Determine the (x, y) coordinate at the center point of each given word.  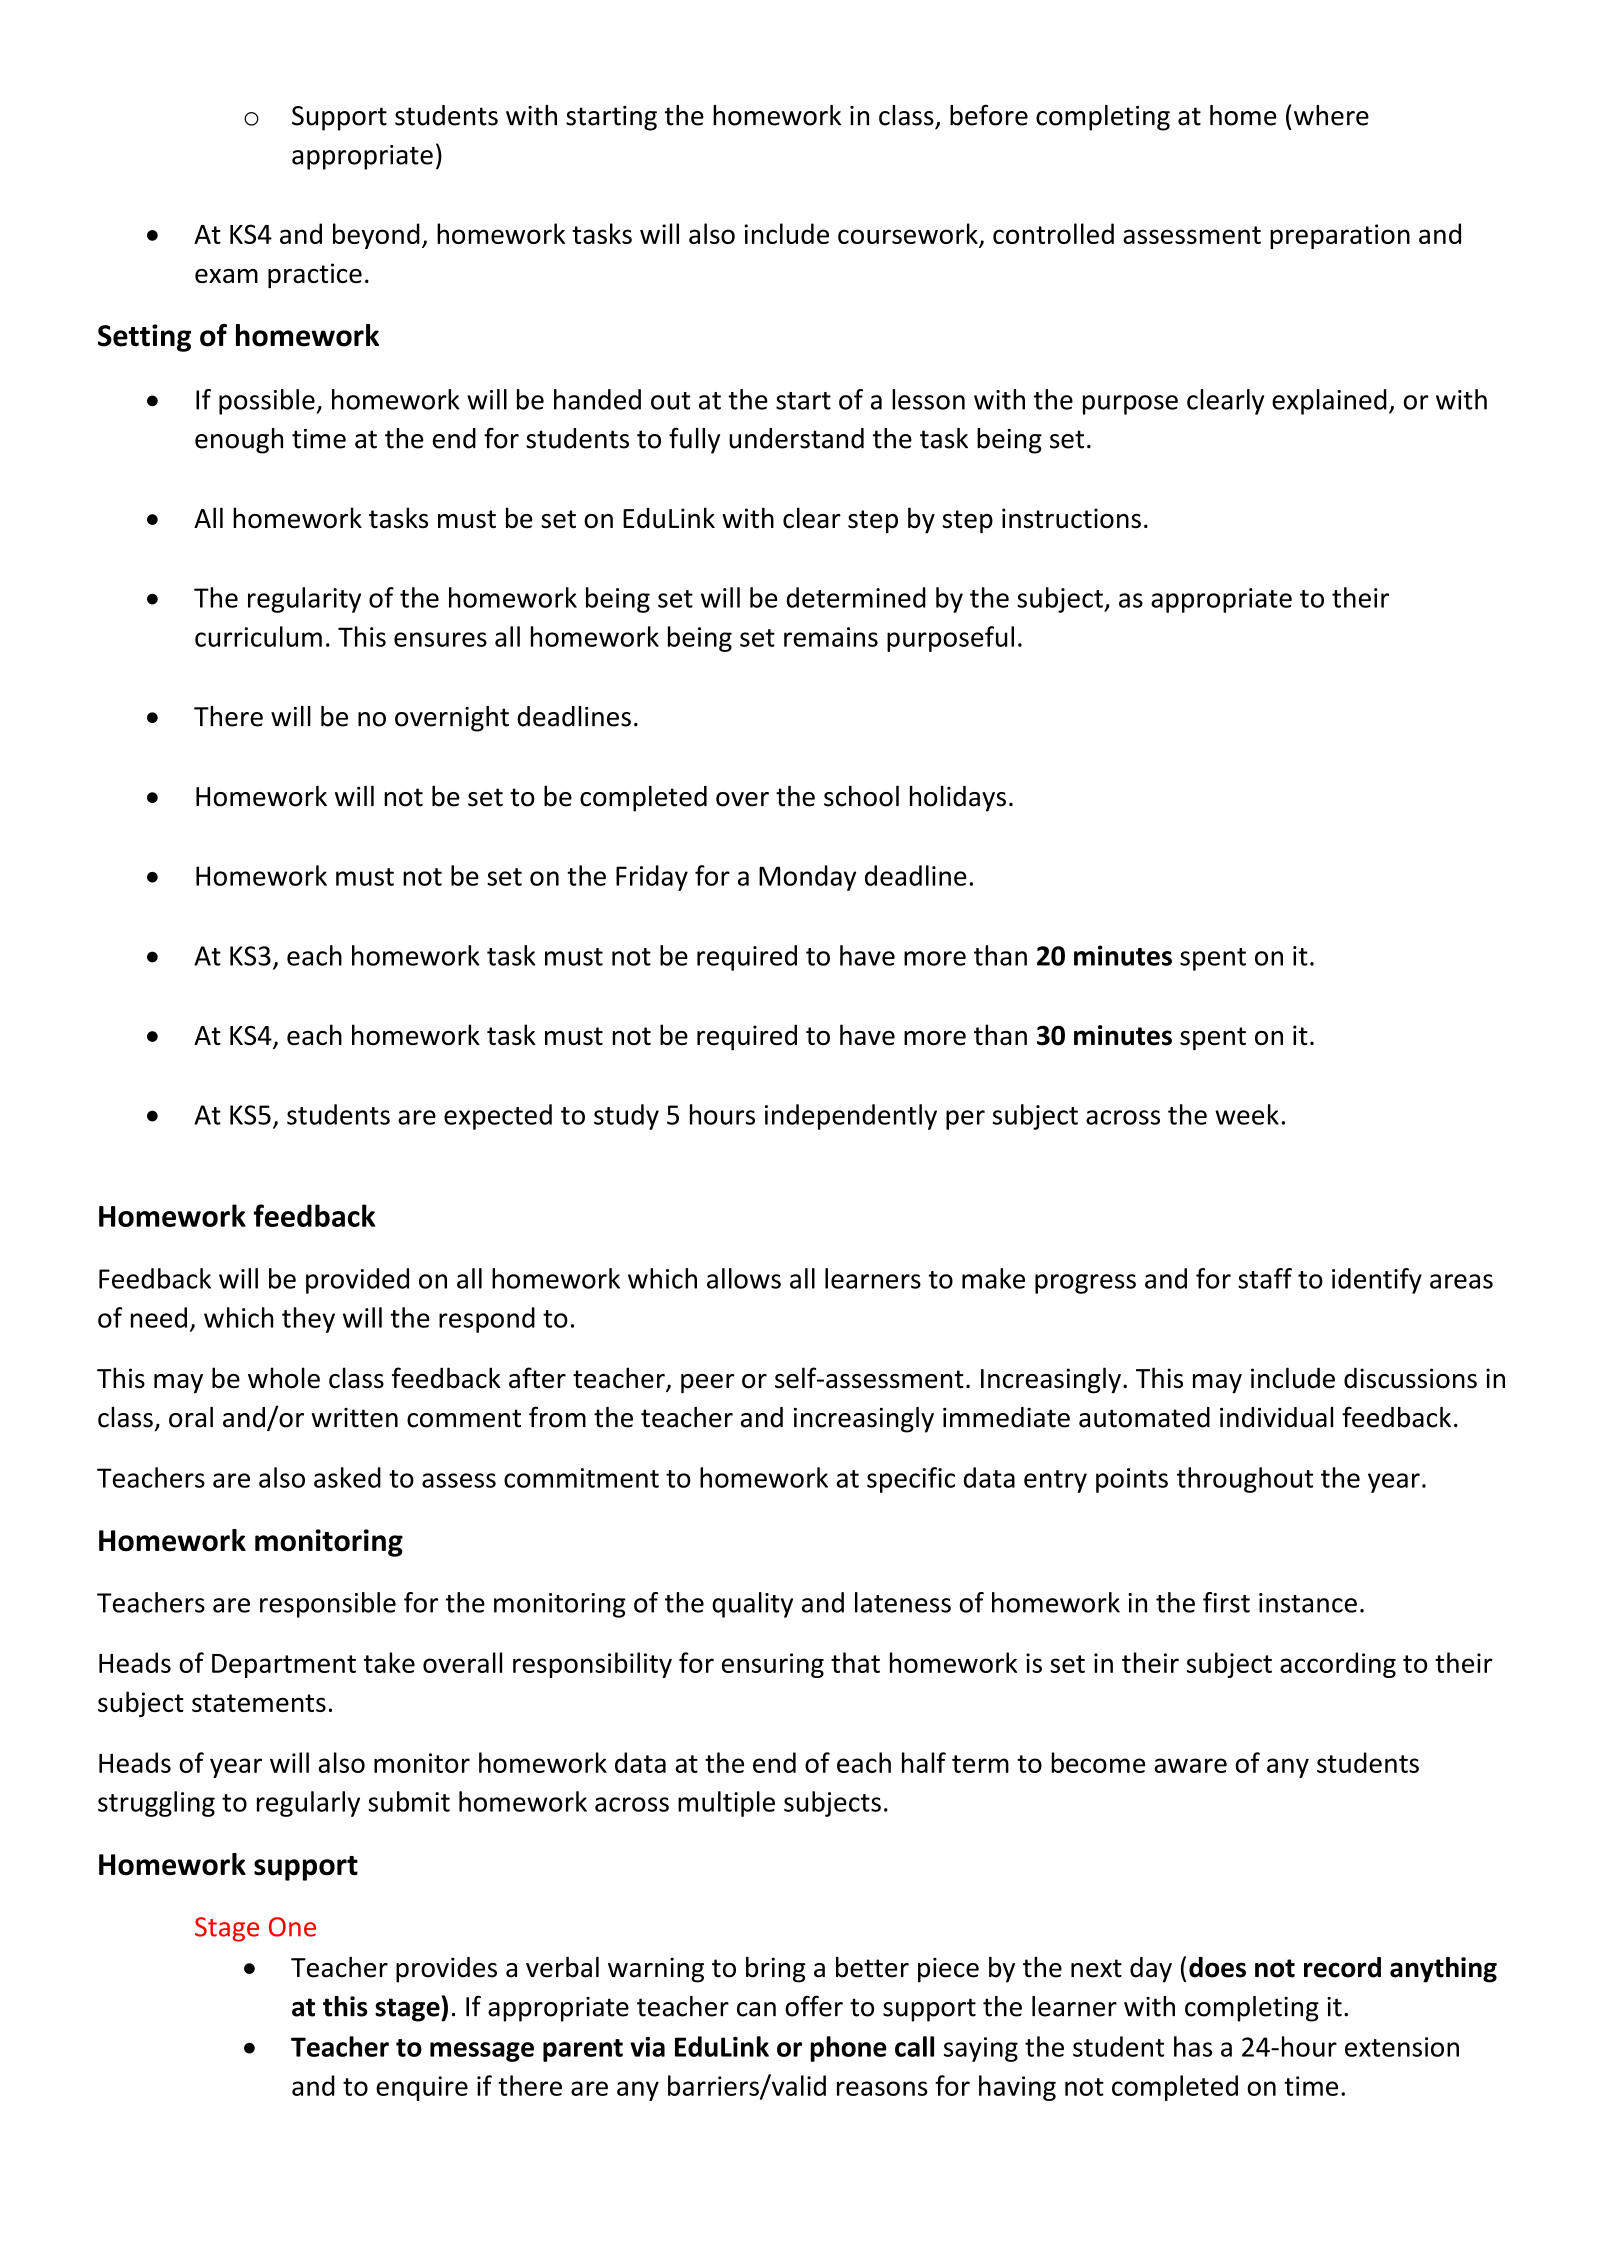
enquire (422, 2088)
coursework (908, 233)
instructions (1071, 518)
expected (498, 1117)
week (1247, 1114)
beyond (376, 236)
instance (1308, 1603)
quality (752, 1605)
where (1331, 115)
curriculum (258, 636)
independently (851, 1117)
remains (831, 637)
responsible (328, 1605)
